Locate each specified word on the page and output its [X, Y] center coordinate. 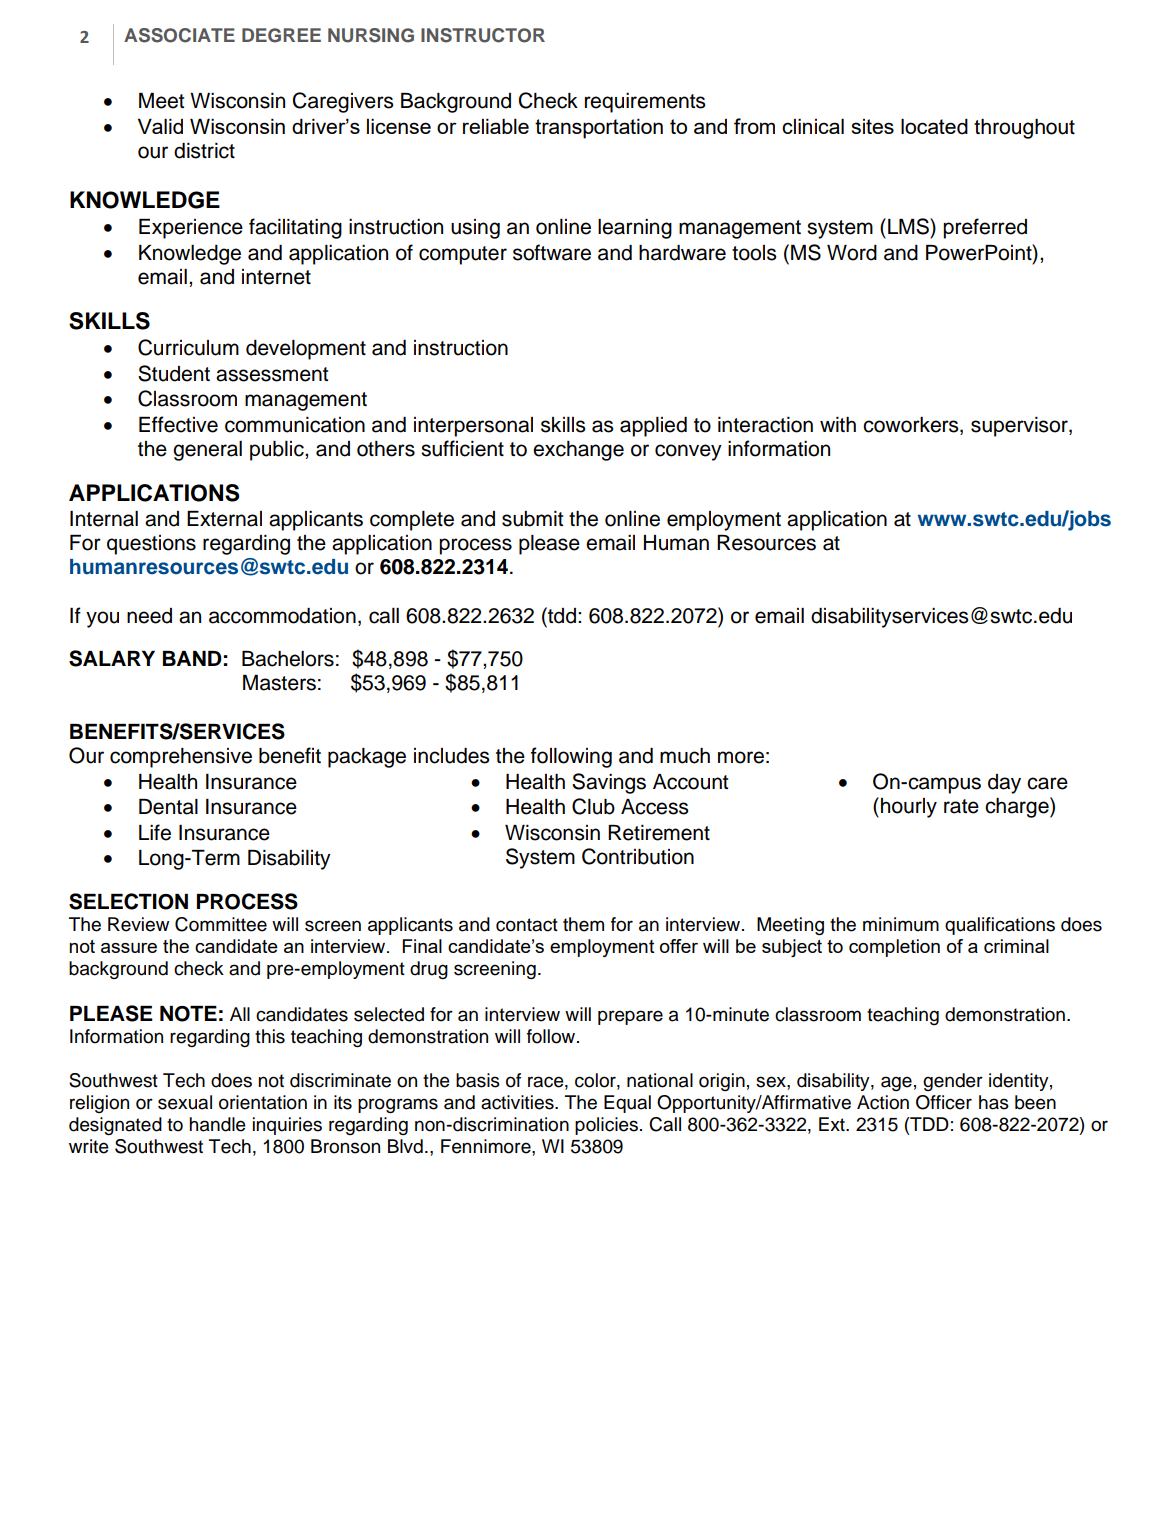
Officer [944, 1102]
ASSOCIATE [179, 35]
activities [518, 1102]
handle [217, 1124]
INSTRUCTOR [483, 35]
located [934, 126]
